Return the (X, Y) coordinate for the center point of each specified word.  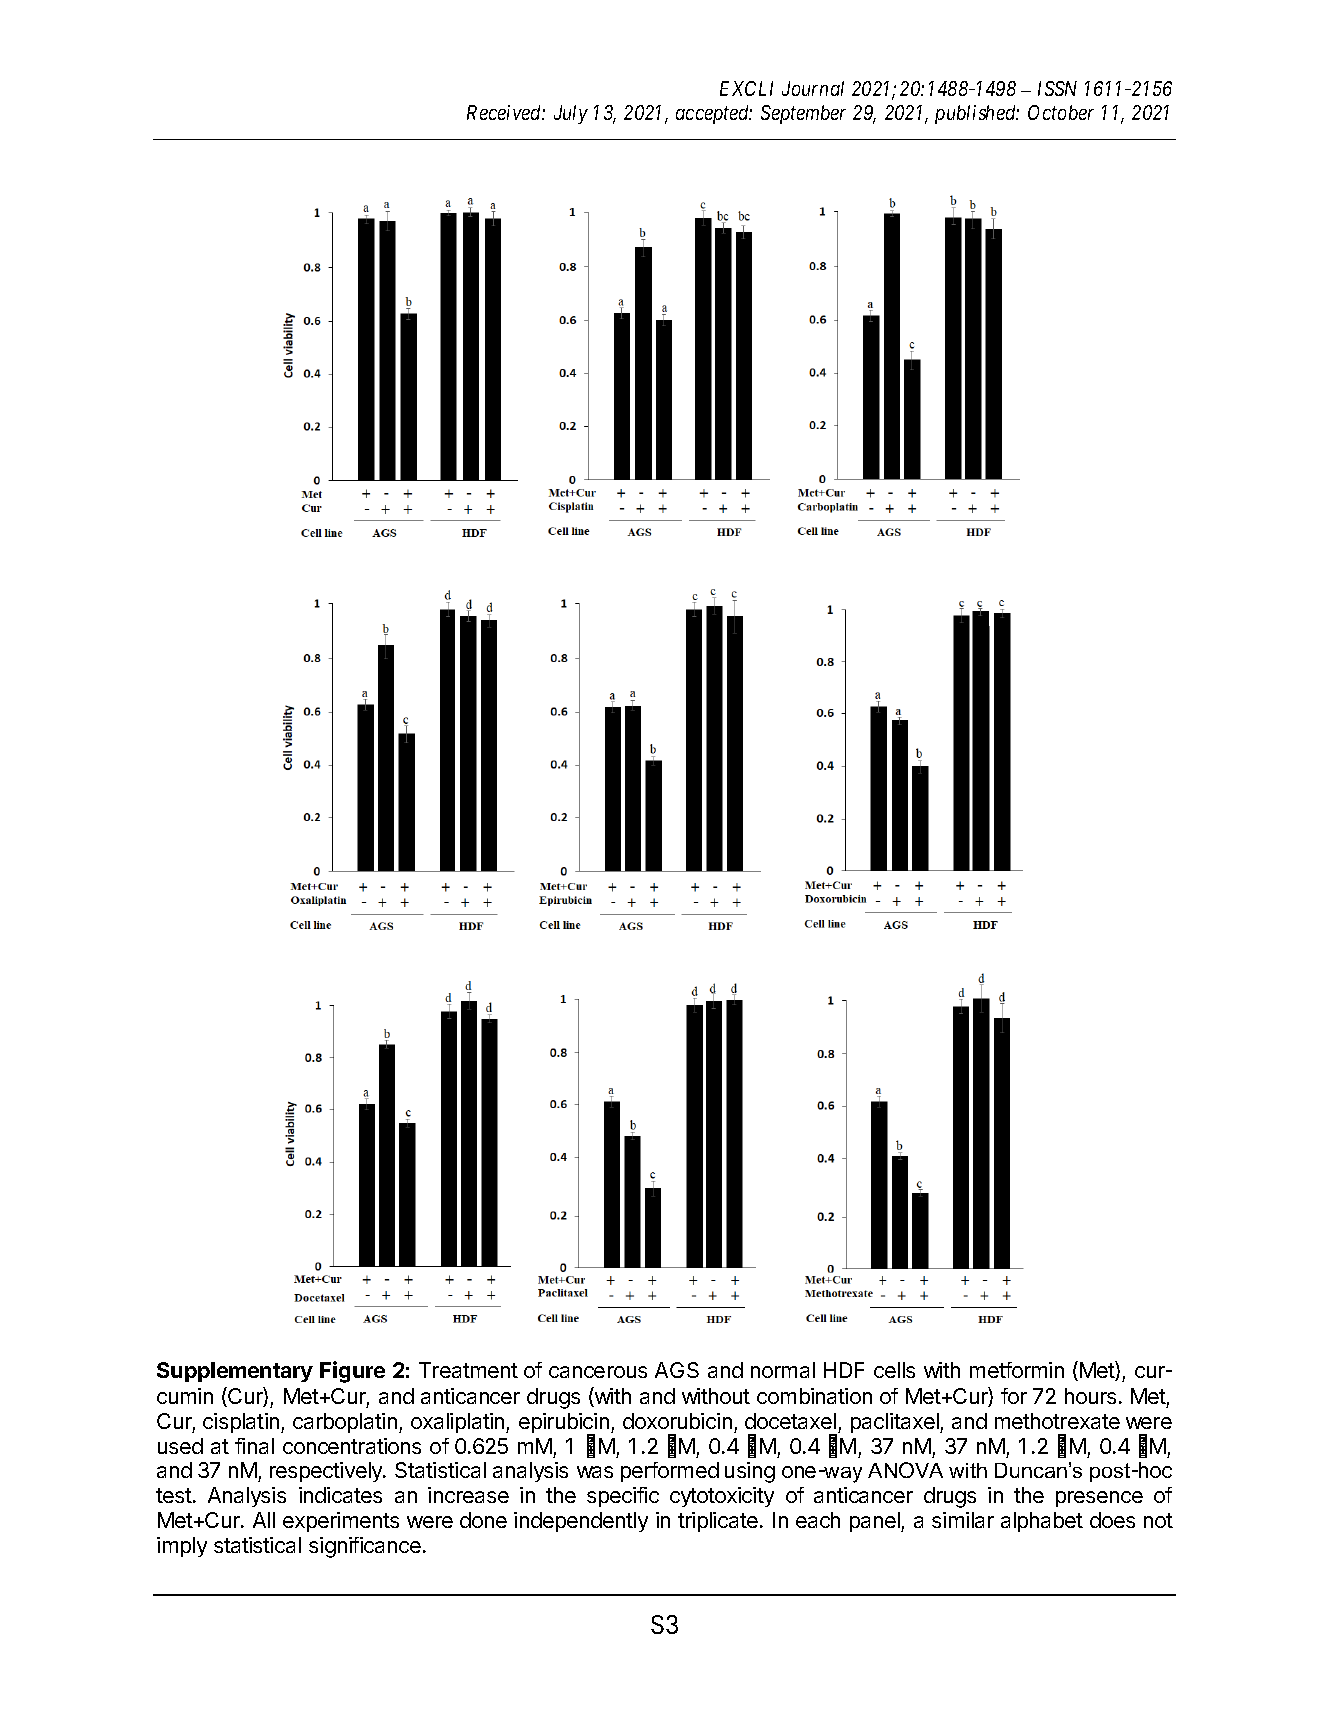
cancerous (598, 1372)
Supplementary (235, 1372)
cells (894, 1370)
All (264, 1520)
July (571, 114)
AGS (677, 1370)
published (977, 114)
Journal (813, 88)
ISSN (1057, 88)
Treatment (468, 1370)
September (803, 114)
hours (1090, 1396)
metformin (1017, 1370)
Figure (352, 1372)
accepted (714, 114)
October (1061, 112)
